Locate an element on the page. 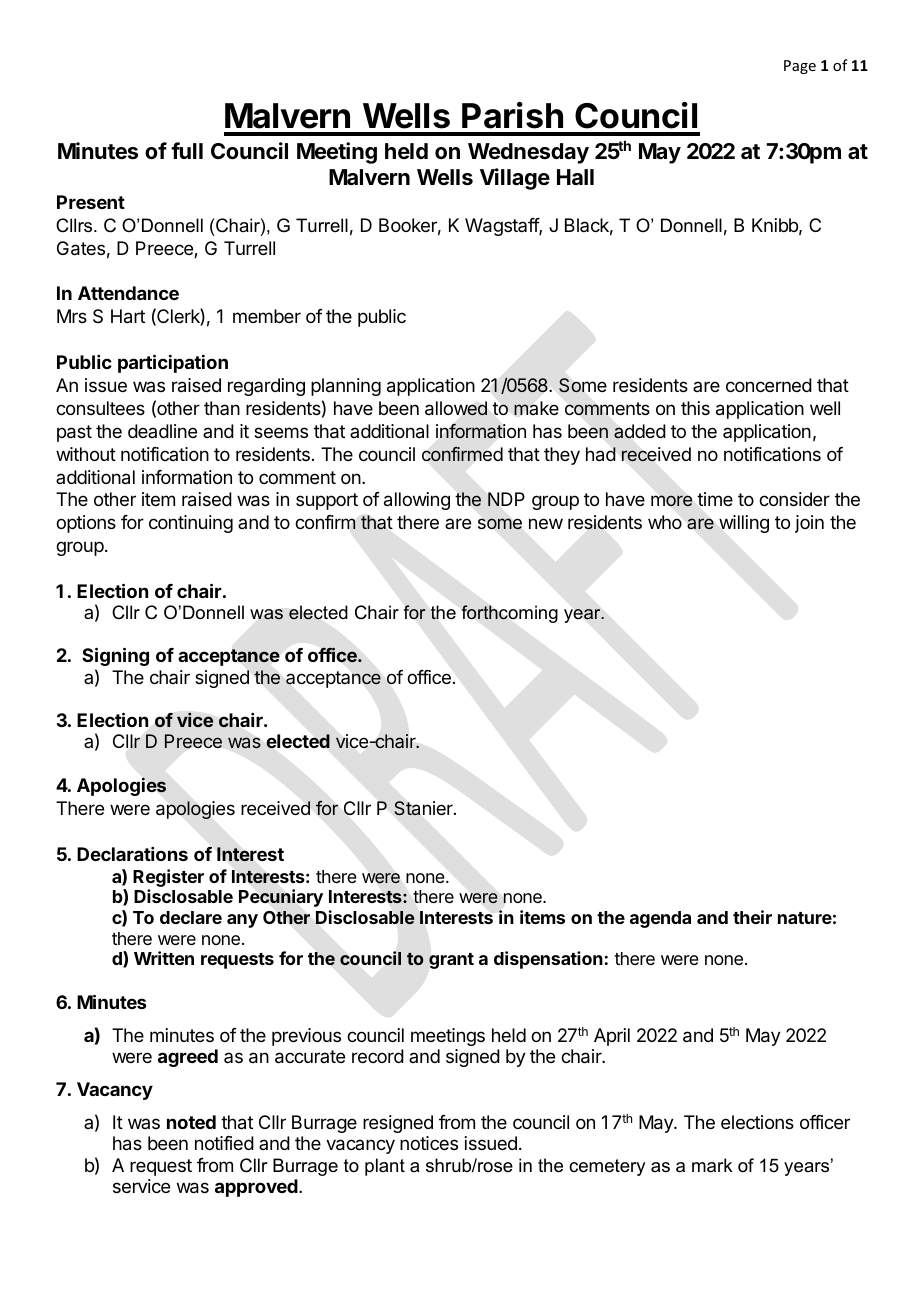 The image size is (924, 1308). forthcoming is located at coordinates (509, 614).
